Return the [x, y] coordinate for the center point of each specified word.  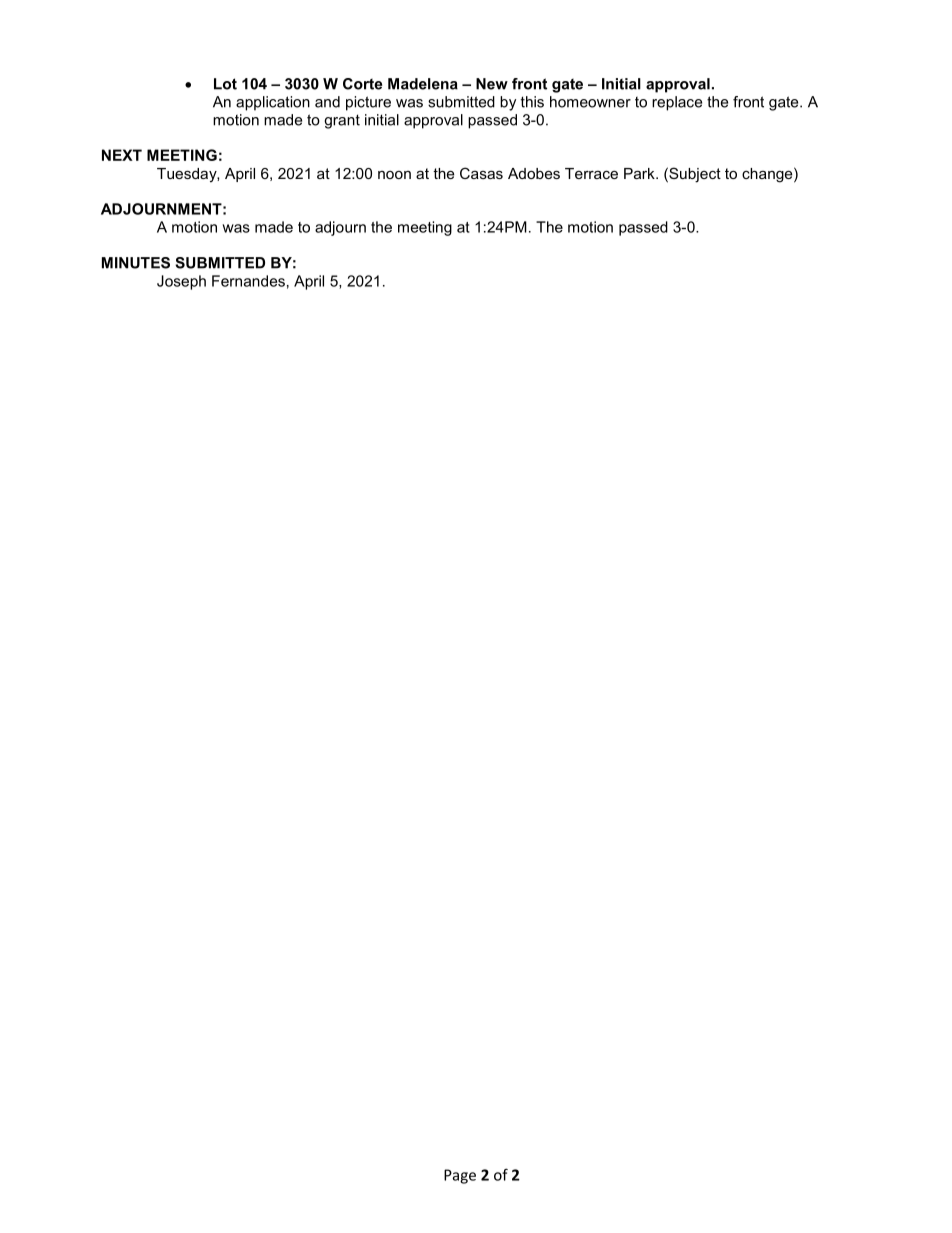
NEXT [122, 155]
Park [640, 173]
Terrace [591, 173]
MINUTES [136, 263]
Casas [481, 173]
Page [460, 1176]
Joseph [181, 282]
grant [342, 121]
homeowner [590, 102]
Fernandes [248, 281]
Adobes [534, 173]
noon [394, 175]
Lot [225, 84]
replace [677, 103]
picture [368, 103]
